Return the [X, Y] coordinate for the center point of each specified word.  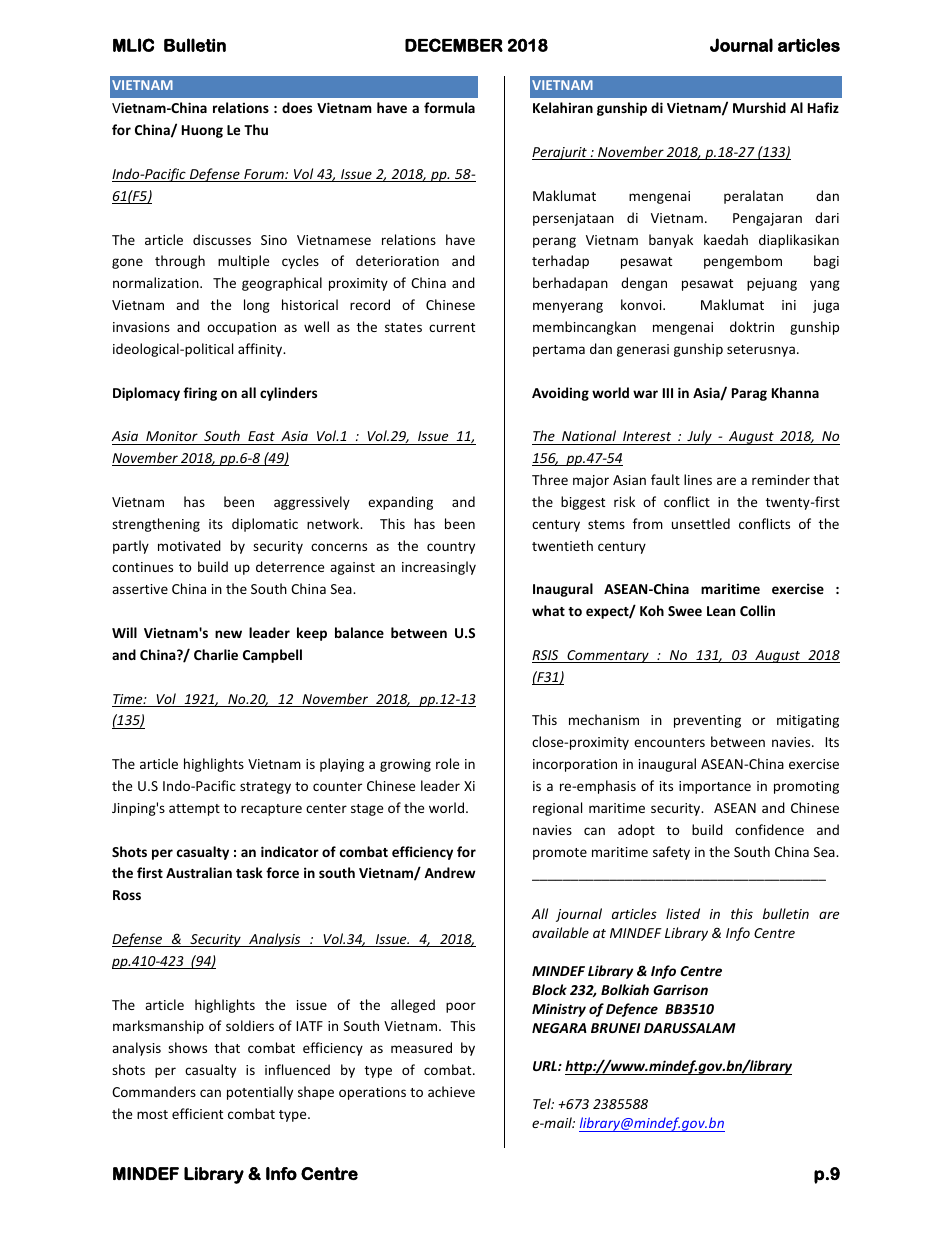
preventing [707, 721]
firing [200, 394]
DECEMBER [454, 45]
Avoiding [560, 394]
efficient [197, 1113]
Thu [256, 129]
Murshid [759, 107]
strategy [265, 788]
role [447, 763]
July [699, 437]
